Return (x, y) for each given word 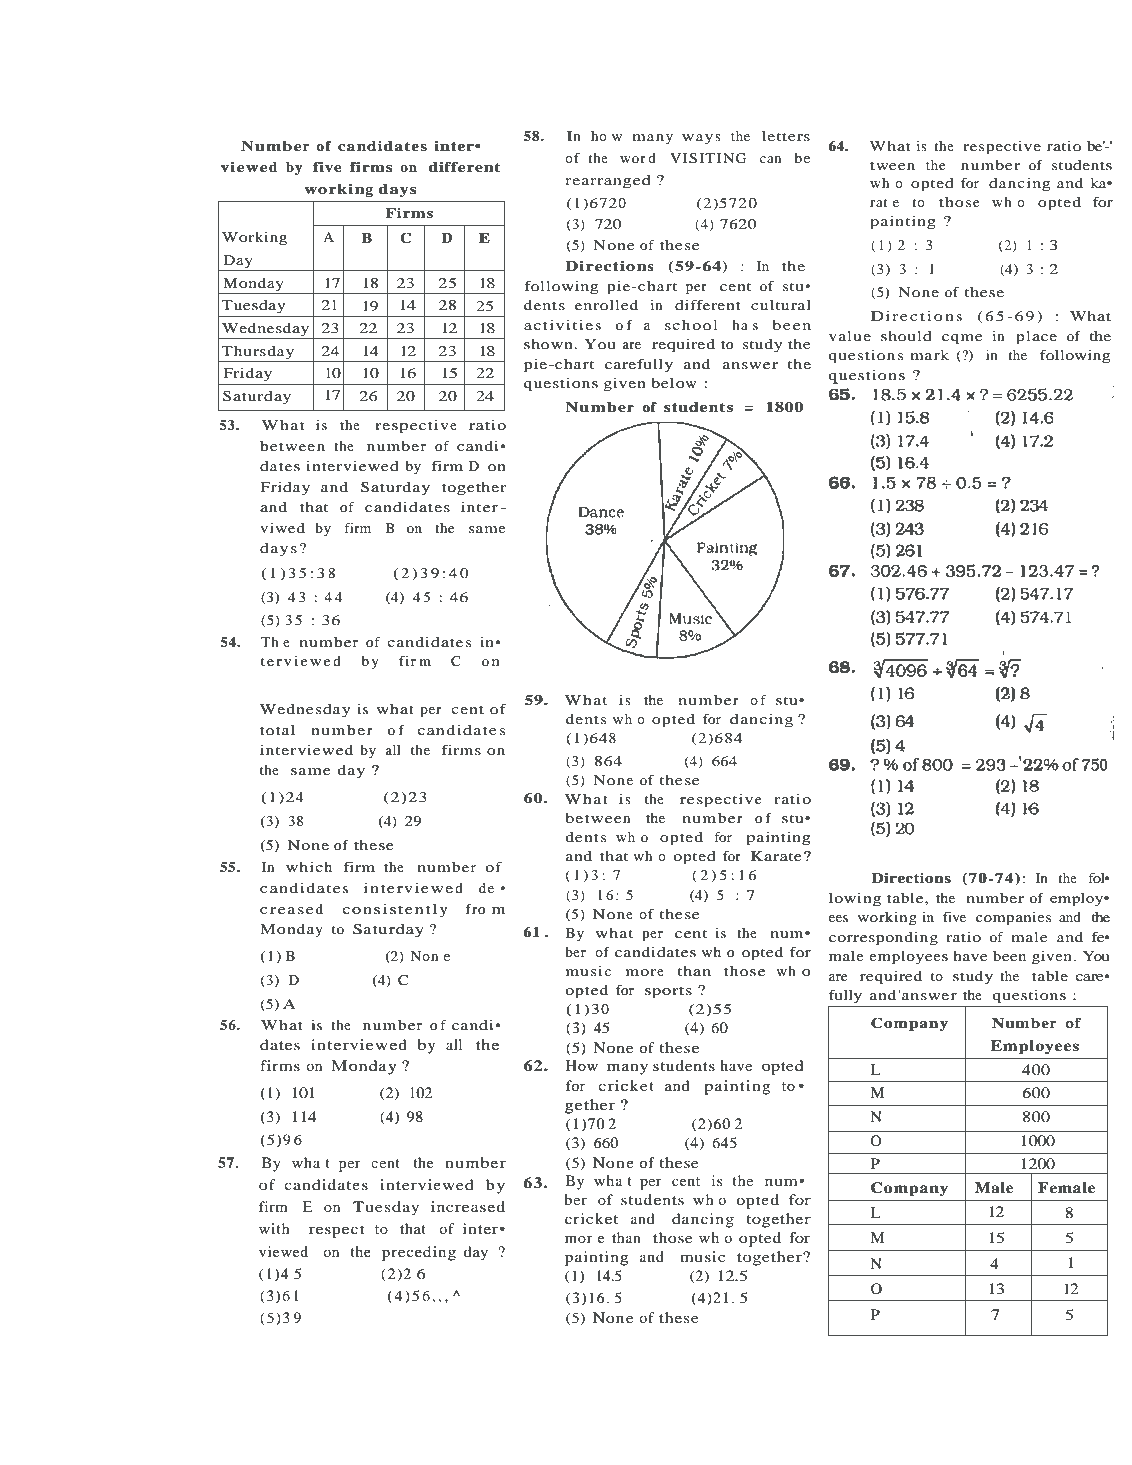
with (274, 1228)
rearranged (608, 182)
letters (786, 136)
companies (1013, 919)
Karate (776, 856)
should (906, 336)
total (277, 730)
